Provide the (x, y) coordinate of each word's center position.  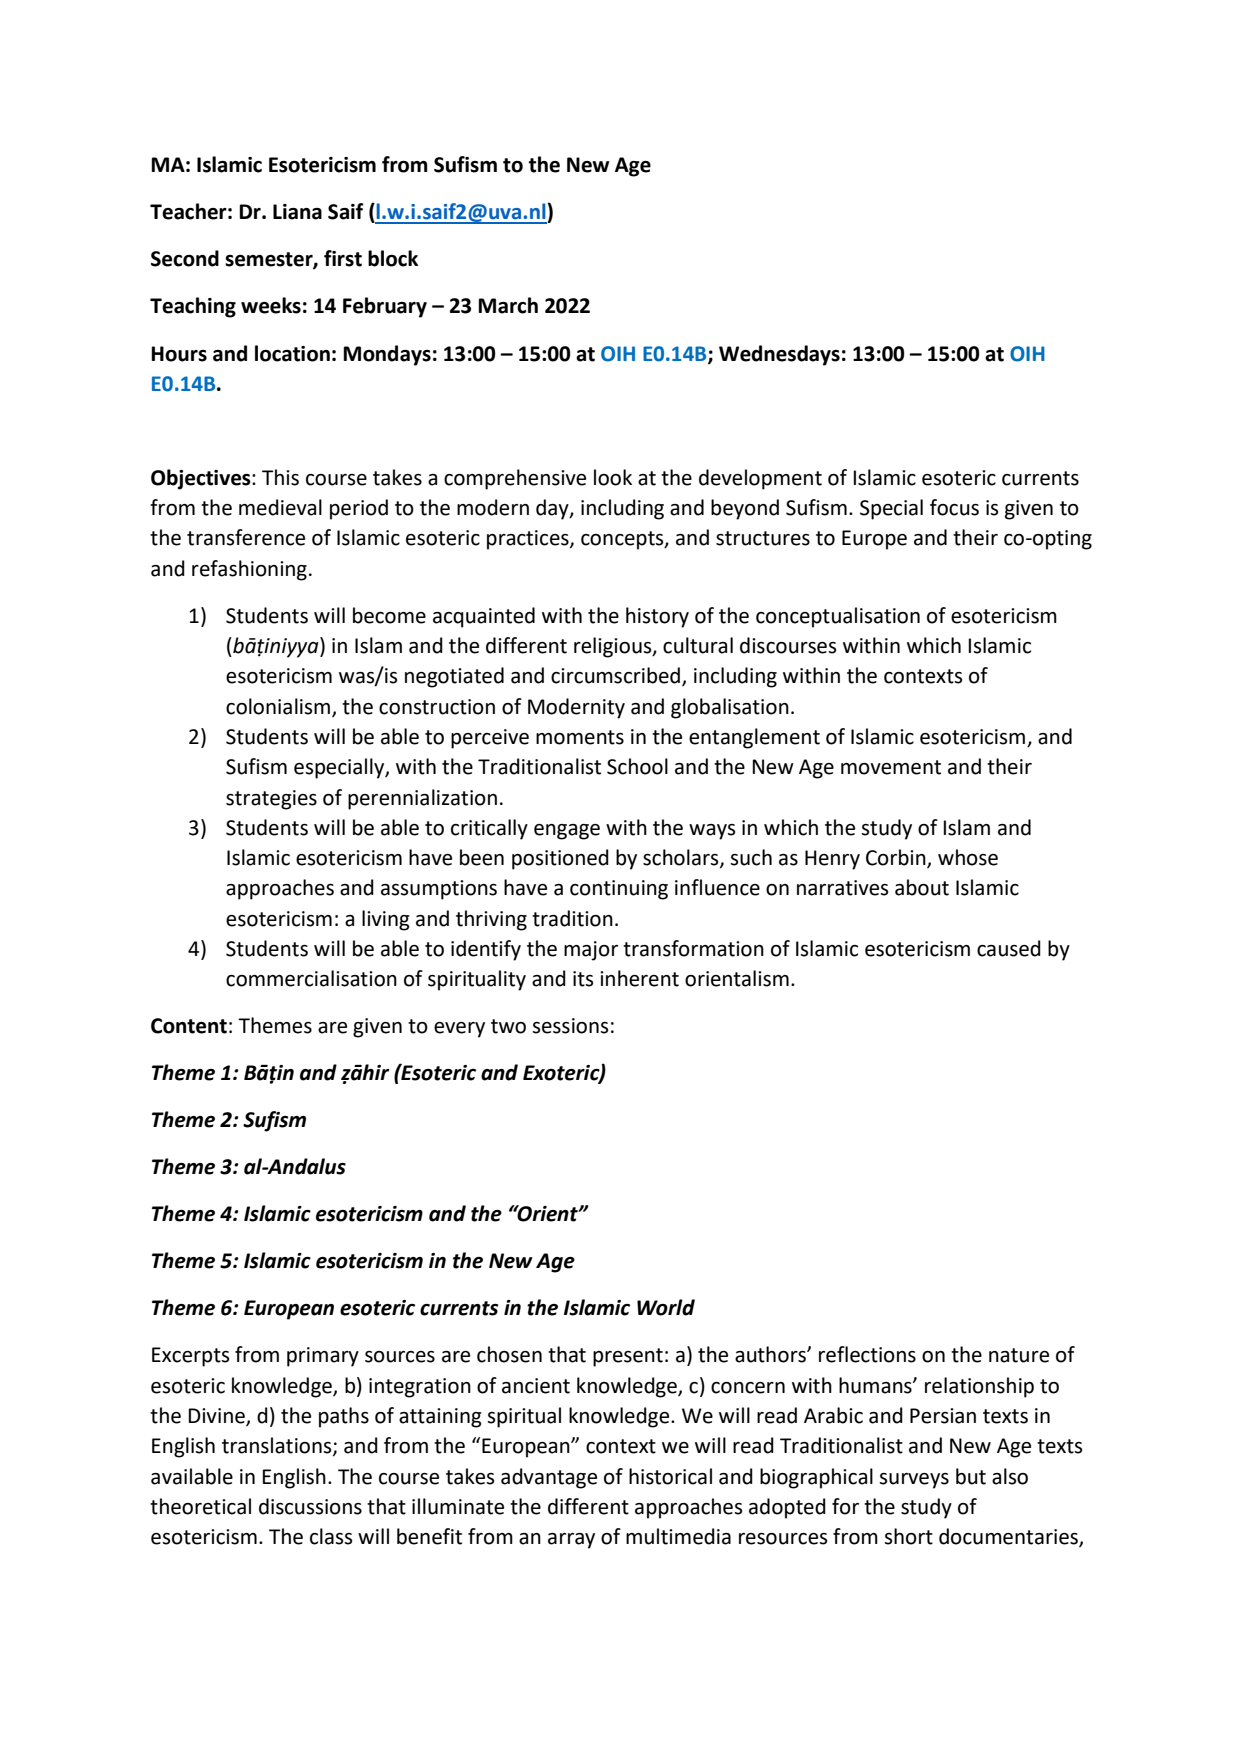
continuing (619, 890)
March (508, 305)
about (922, 887)
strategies (271, 800)
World (666, 1307)
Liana (297, 212)
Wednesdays (779, 355)
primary (323, 1357)
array (571, 1541)
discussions (310, 1506)
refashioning (249, 570)
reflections (867, 1354)
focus (954, 507)
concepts (623, 540)
